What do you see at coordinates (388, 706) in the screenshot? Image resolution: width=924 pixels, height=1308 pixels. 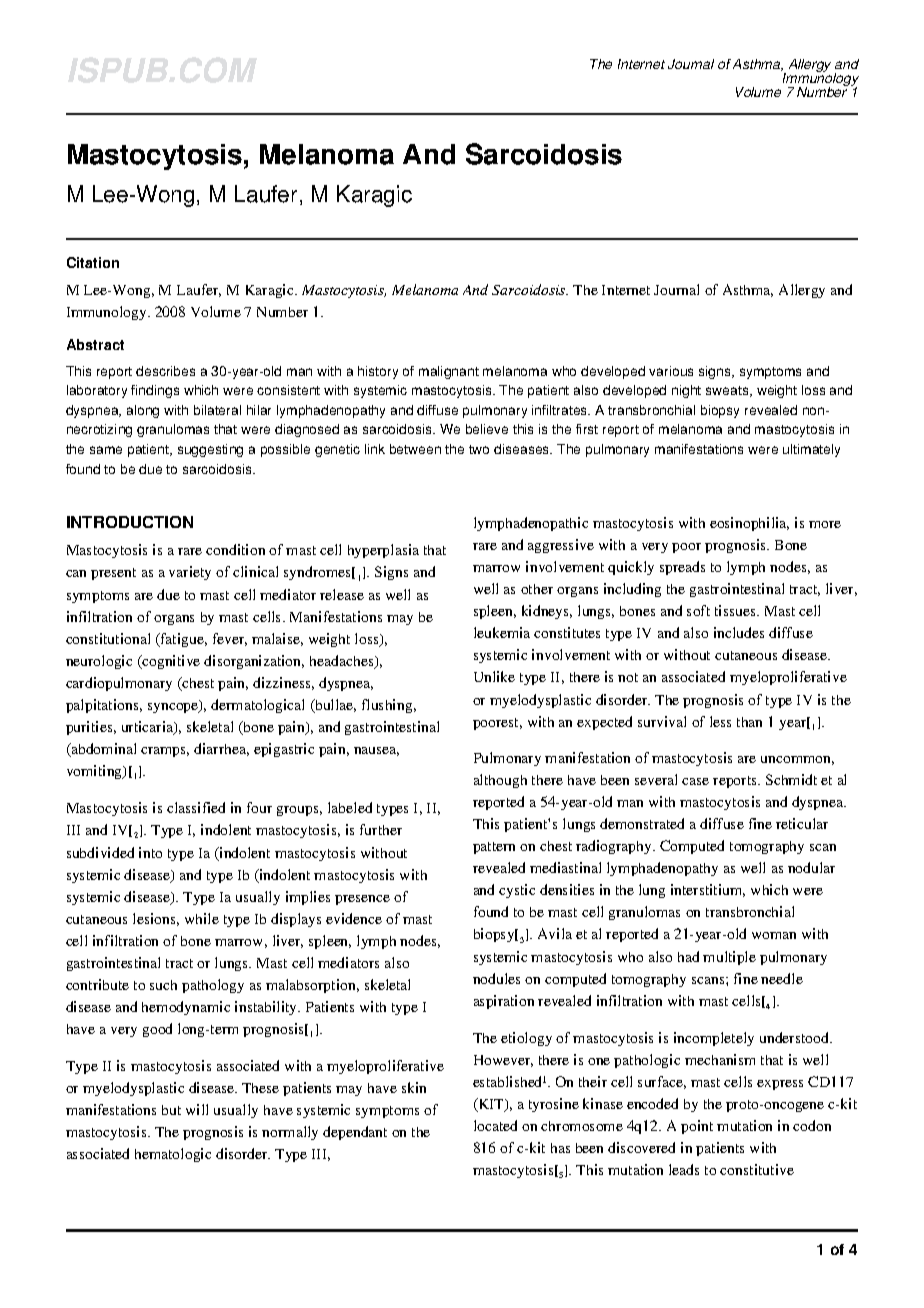 I see `flushing` at bounding box center [388, 706].
